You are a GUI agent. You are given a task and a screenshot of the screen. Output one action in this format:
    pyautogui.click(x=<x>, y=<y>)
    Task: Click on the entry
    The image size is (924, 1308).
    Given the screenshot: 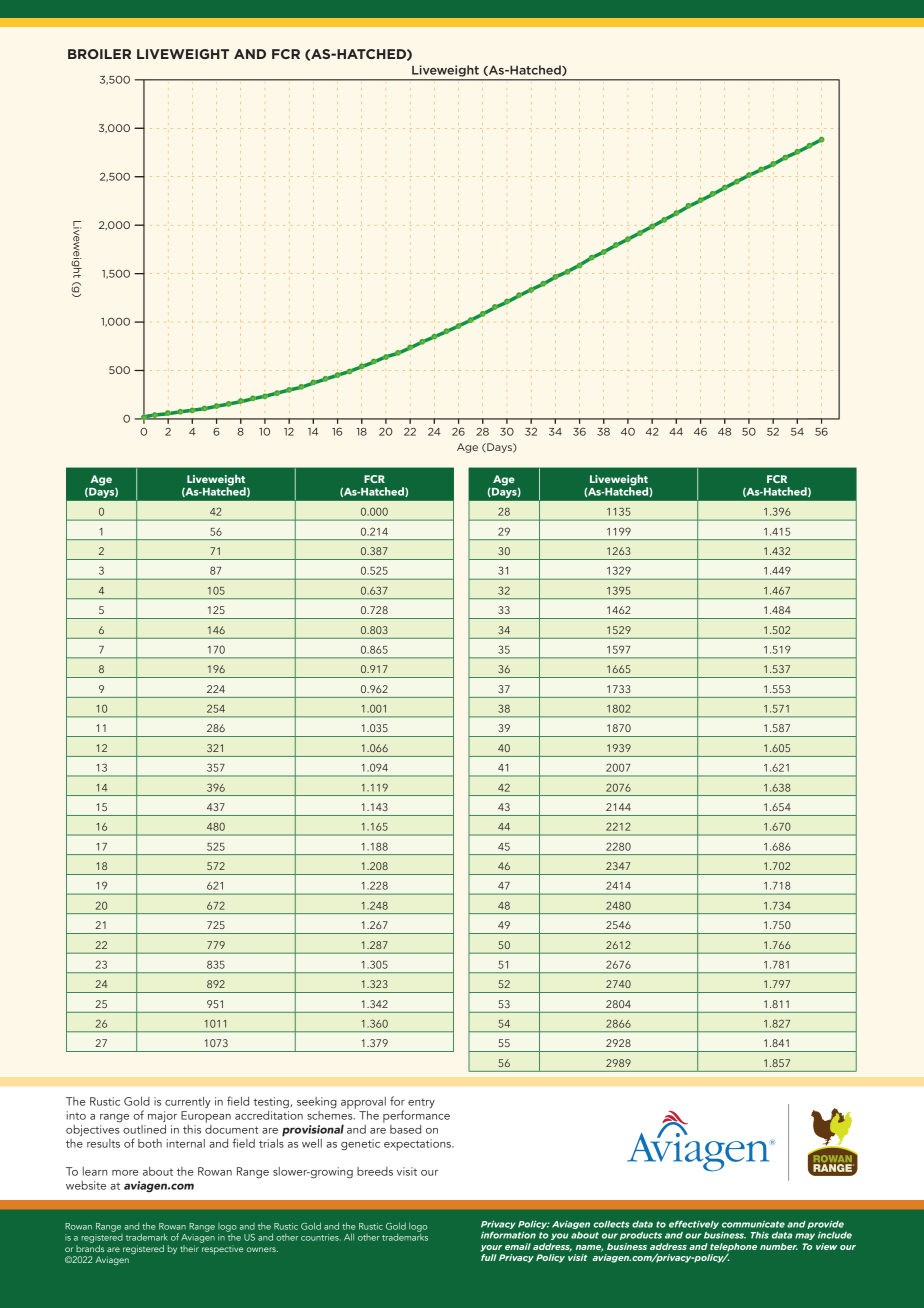 What is the action you would take?
    pyautogui.click(x=421, y=1103)
